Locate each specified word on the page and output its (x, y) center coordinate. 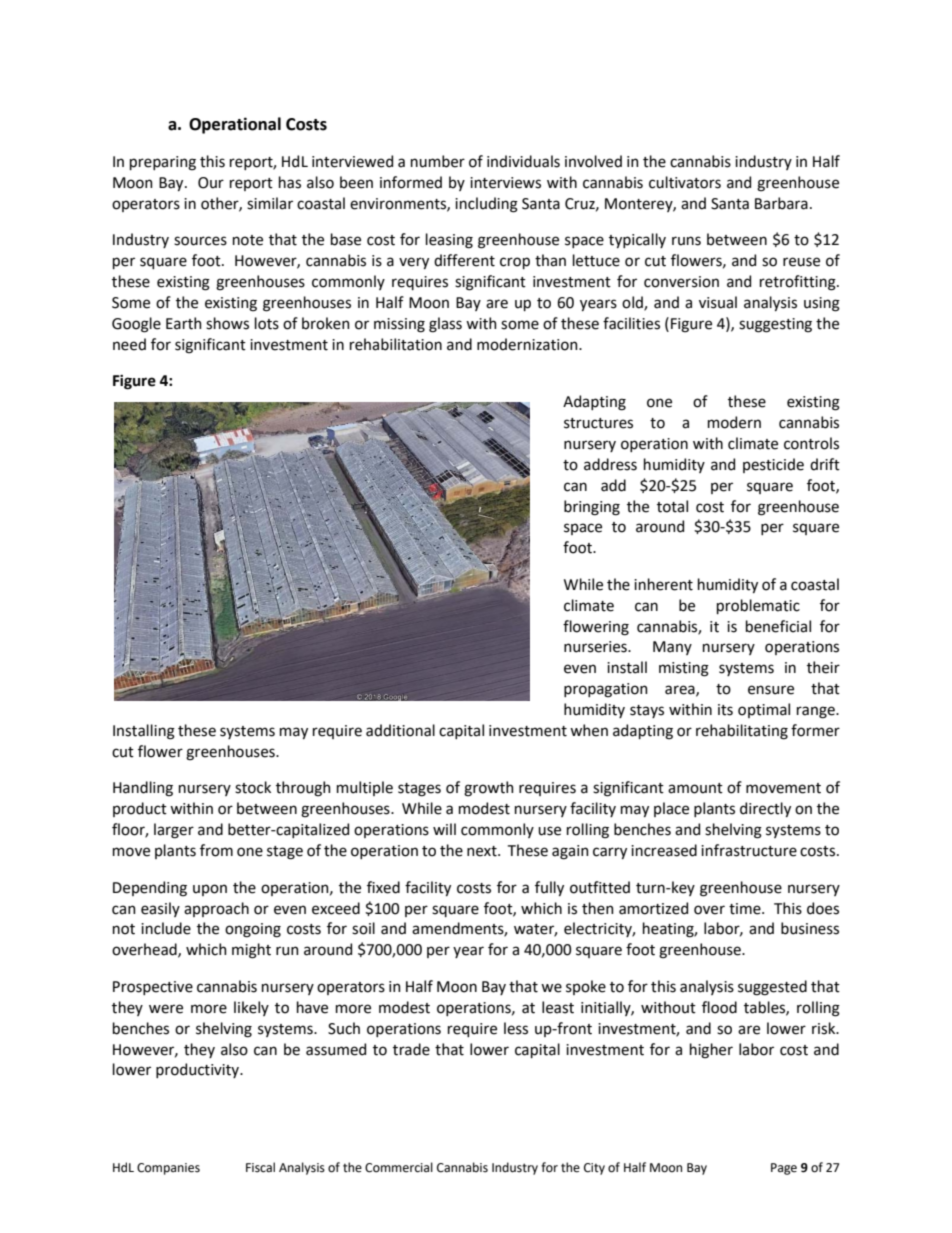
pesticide (773, 465)
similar (270, 203)
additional (400, 730)
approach (216, 909)
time (746, 909)
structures (598, 423)
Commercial (399, 1167)
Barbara (781, 203)
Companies (168, 1169)
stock (253, 787)
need (129, 344)
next (483, 851)
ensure (771, 690)
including (486, 205)
